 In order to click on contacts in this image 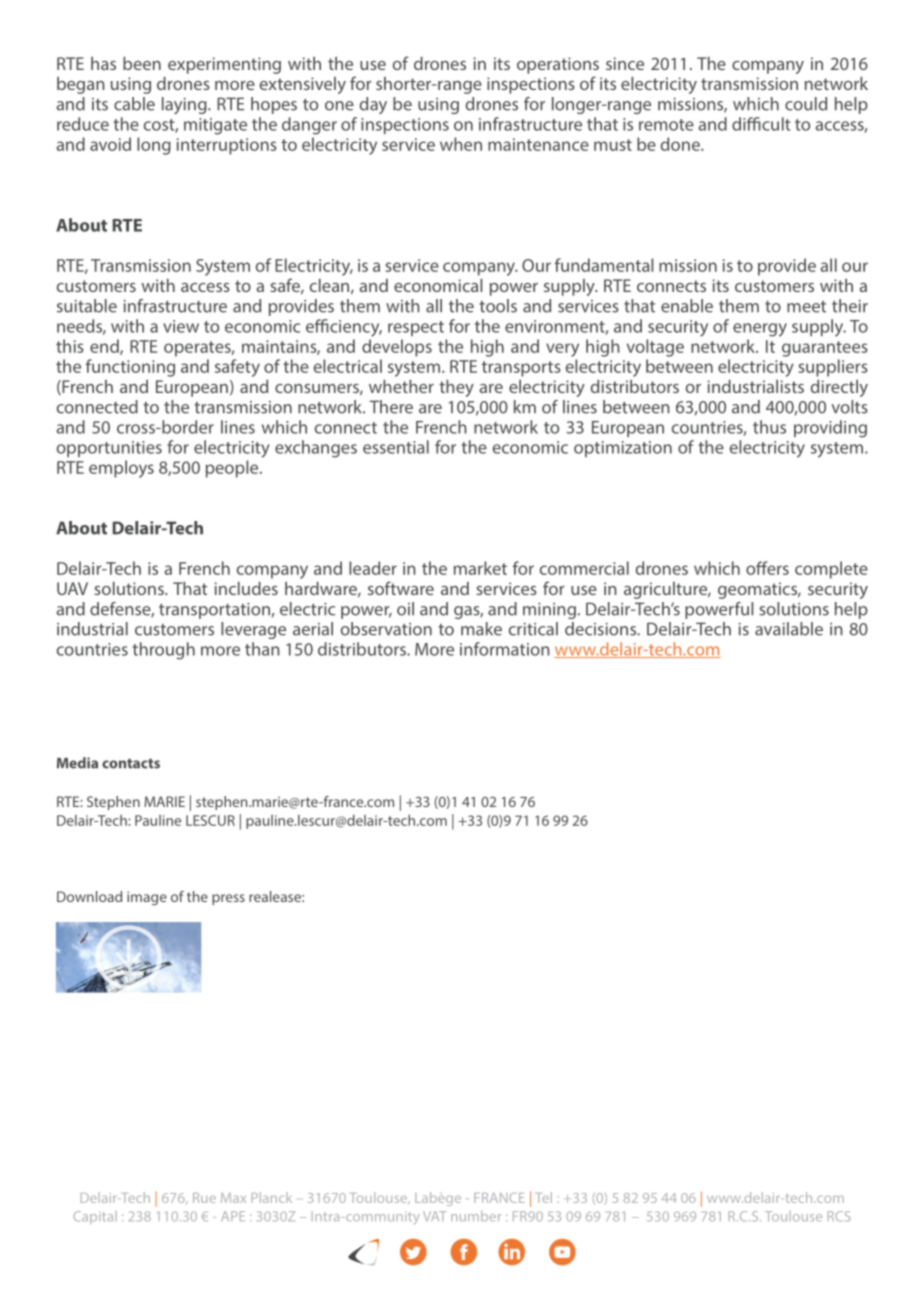, I will do `click(131, 763)`.
